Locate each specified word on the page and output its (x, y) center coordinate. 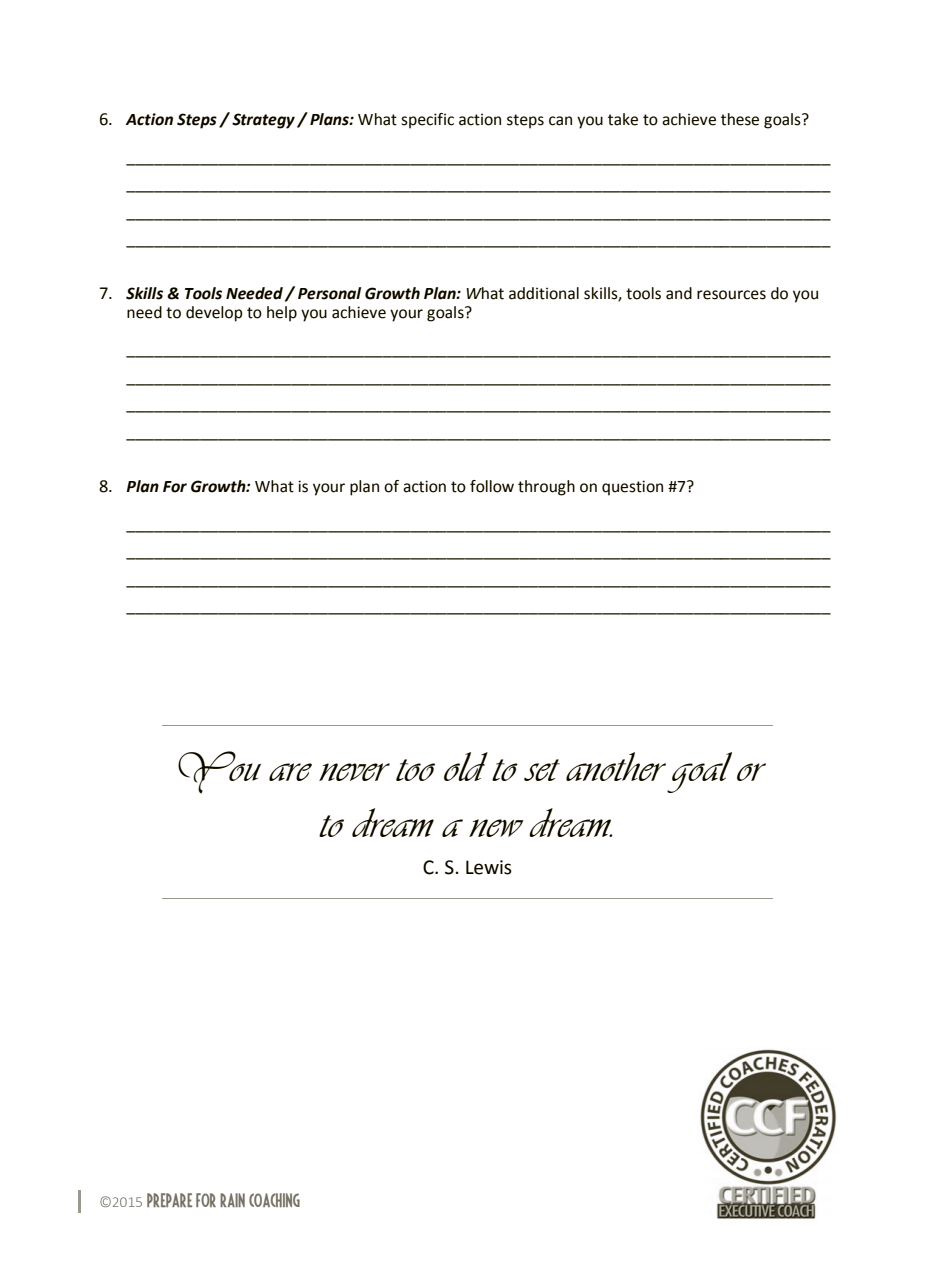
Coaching (274, 1200)
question (632, 488)
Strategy (263, 121)
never (354, 772)
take (623, 119)
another (616, 766)
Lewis (489, 867)
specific (427, 121)
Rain (232, 1200)
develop (214, 314)
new (496, 828)
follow (492, 486)
